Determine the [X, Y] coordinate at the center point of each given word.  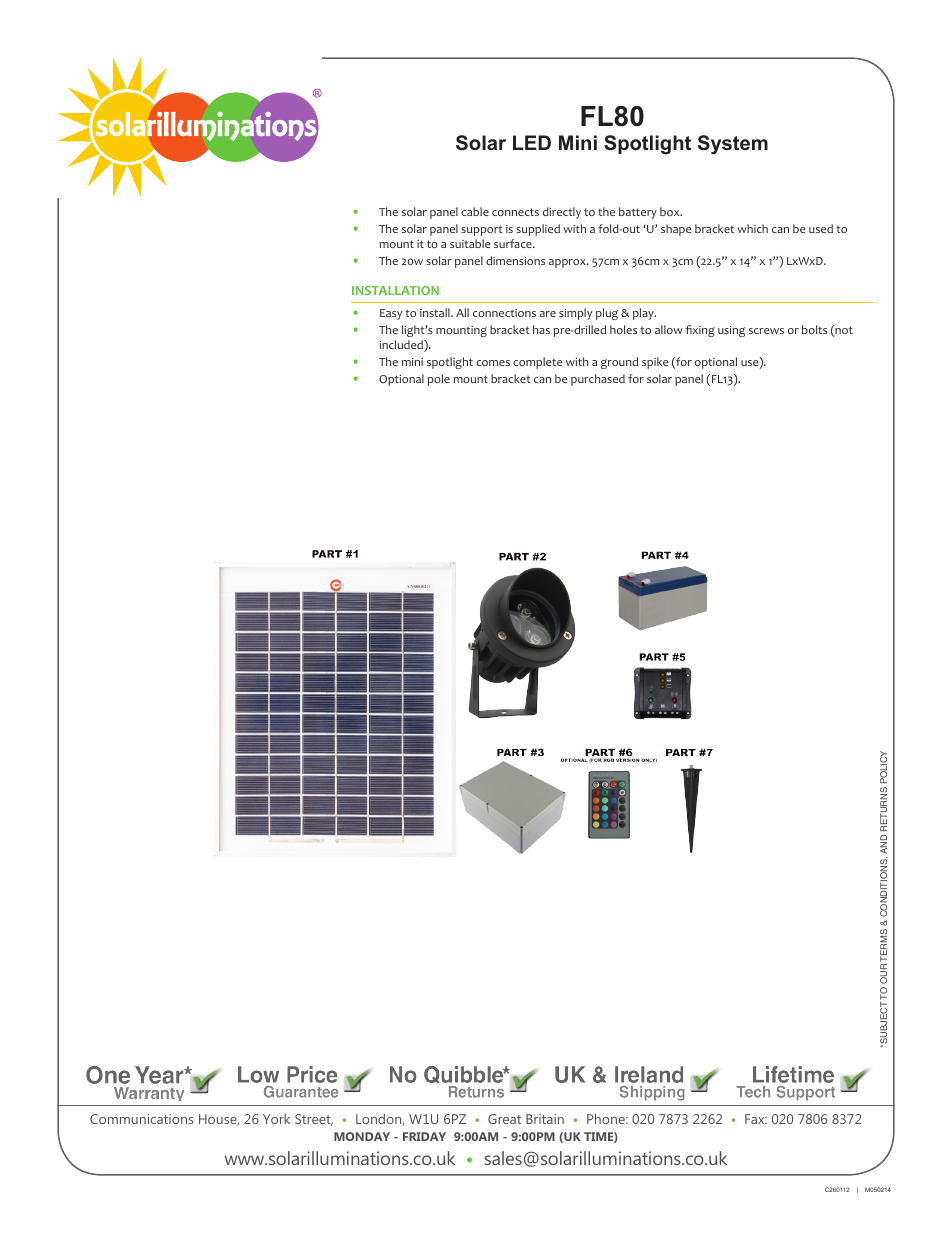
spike [655, 363]
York [276, 1118]
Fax [756, 1119]
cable [475, 211]
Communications [141, 1119]
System [733, 144]
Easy [391, 314]
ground [619, 363]
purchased [598, 380]
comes [493, 363]
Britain [545, 1119]
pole [439, 380]
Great [504, 1119]
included [402, 346]
